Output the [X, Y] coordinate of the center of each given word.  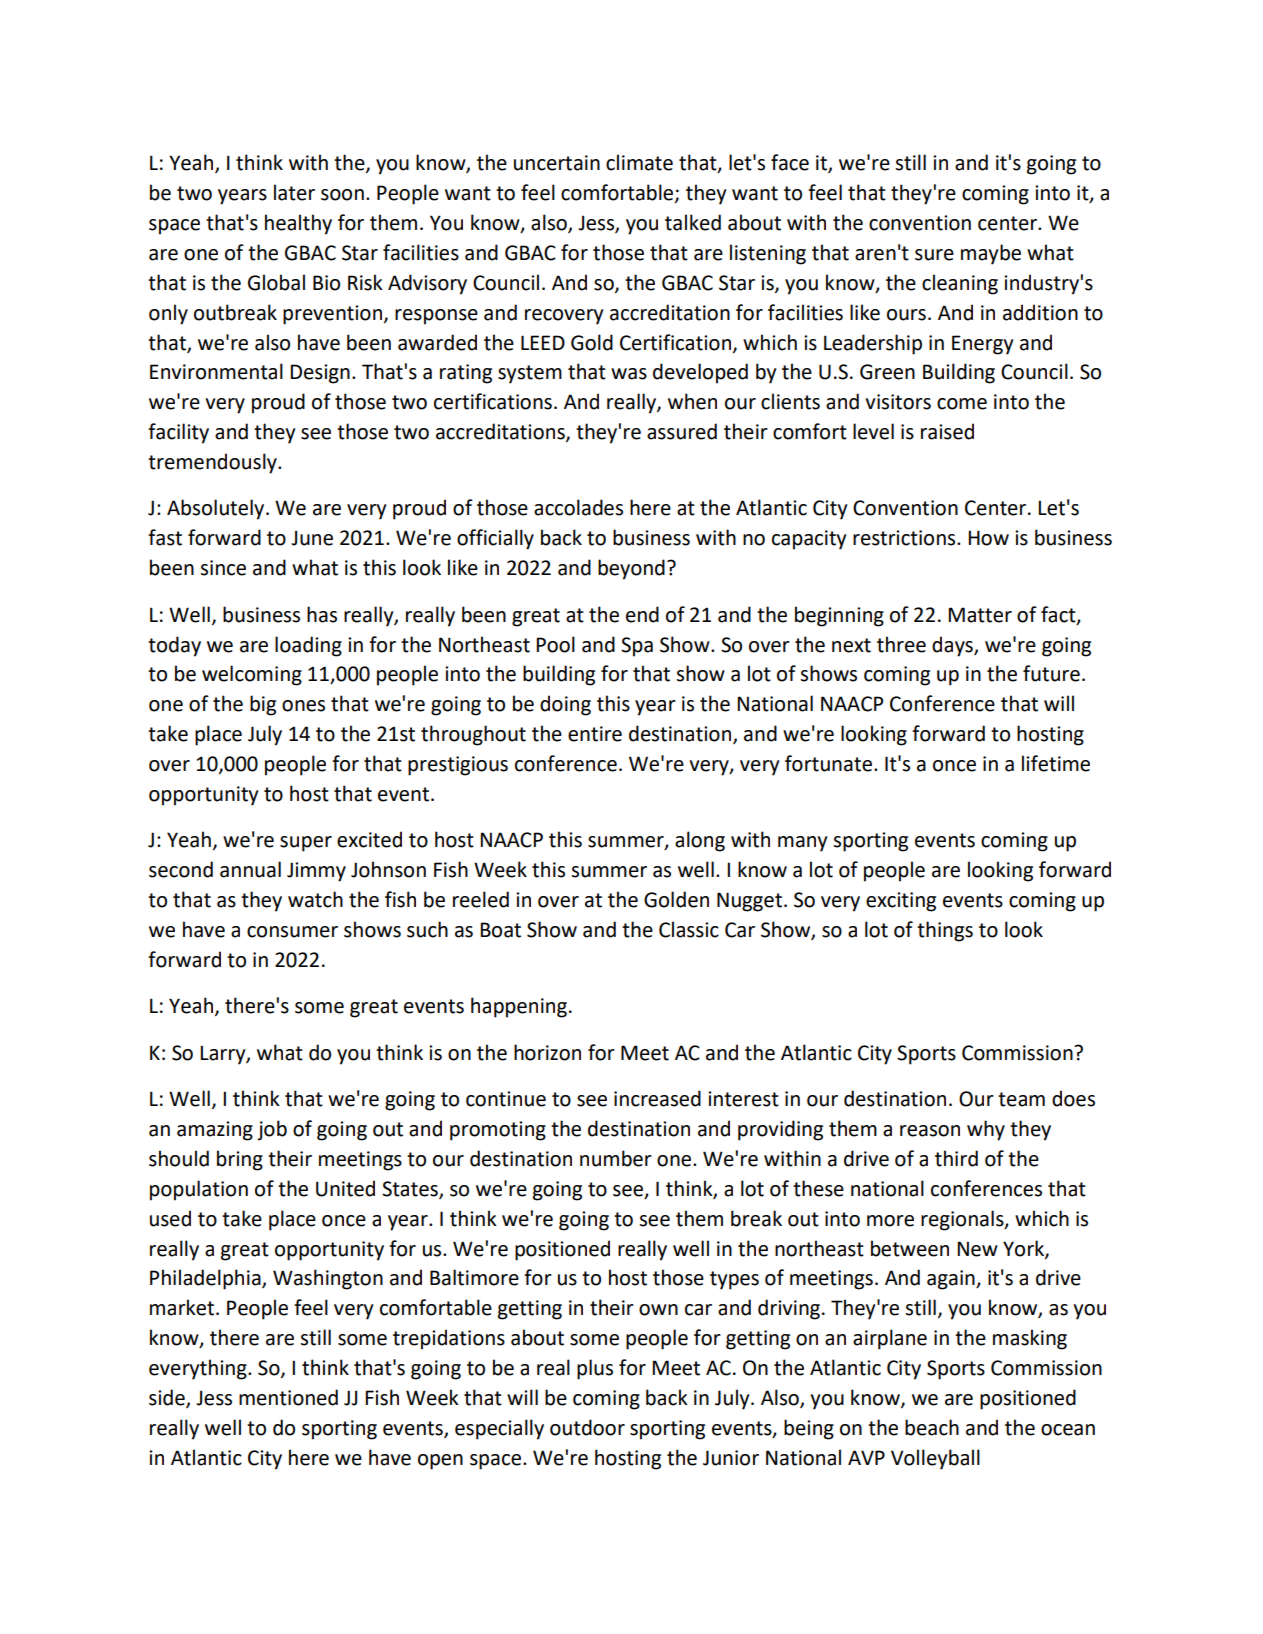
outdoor [587, 1427]
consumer [292, 932]
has [322, 614]
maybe [991, 254]
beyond [631, 569]
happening [519, 1007]
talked [693, 222]
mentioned [288, 1397]
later [294, 192]
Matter [980, 615]
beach [932, 1427]
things [945, 931]
